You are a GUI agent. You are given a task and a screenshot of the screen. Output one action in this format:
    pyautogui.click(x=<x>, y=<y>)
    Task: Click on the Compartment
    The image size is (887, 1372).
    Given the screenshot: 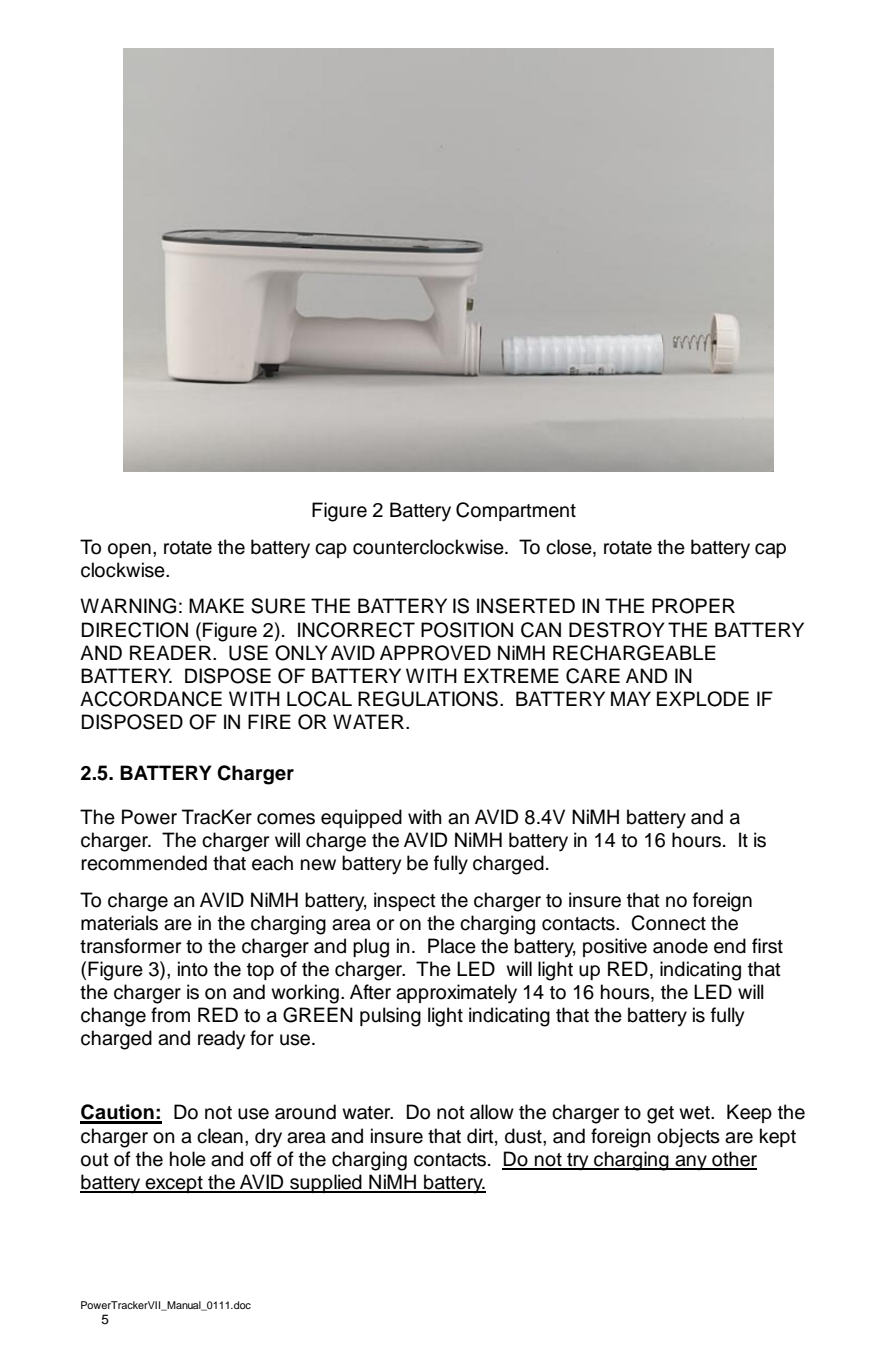 What is the action you would take?
    pyautogui.click(x=516, y=511)
